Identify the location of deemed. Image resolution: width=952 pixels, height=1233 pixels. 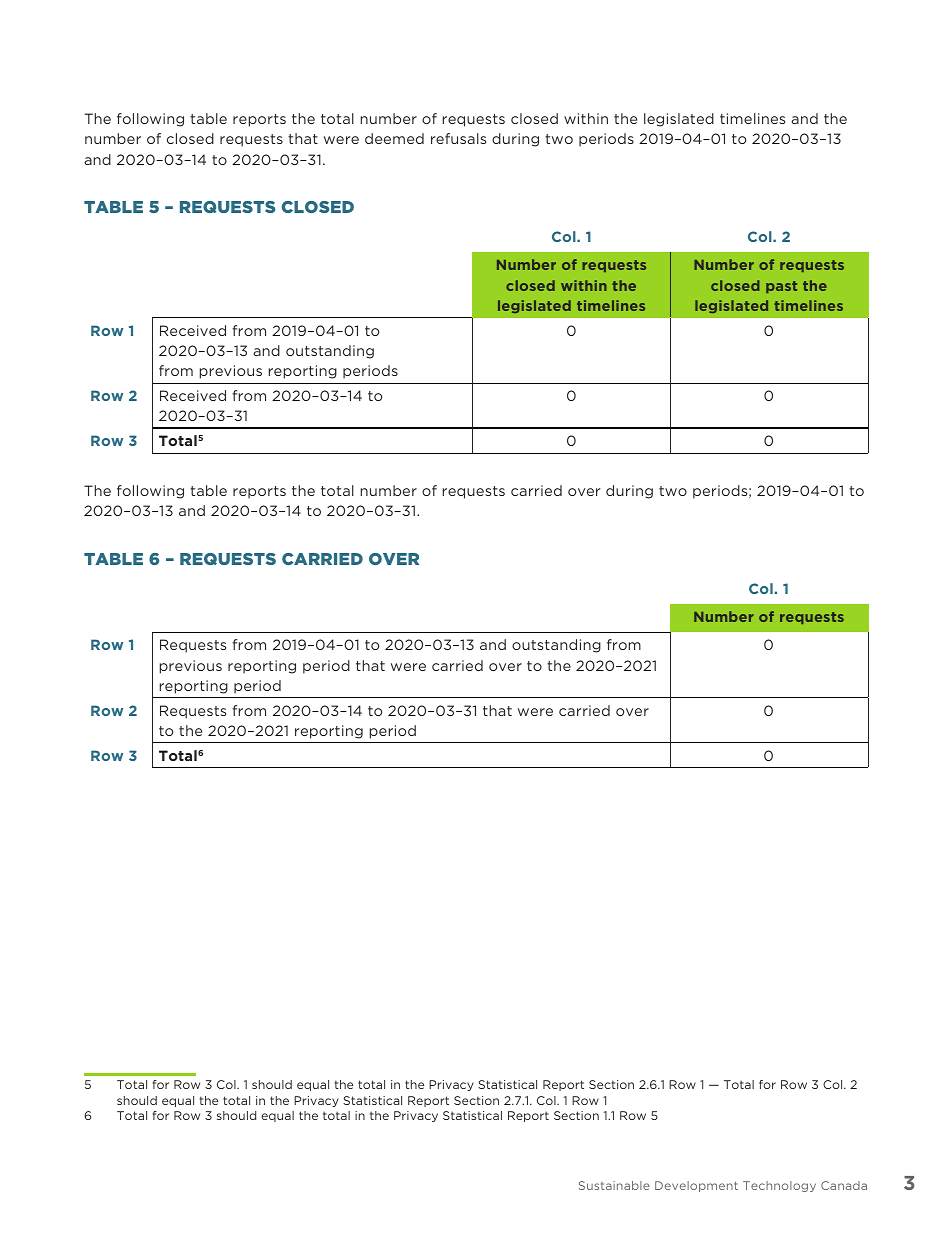
(394, 138).
